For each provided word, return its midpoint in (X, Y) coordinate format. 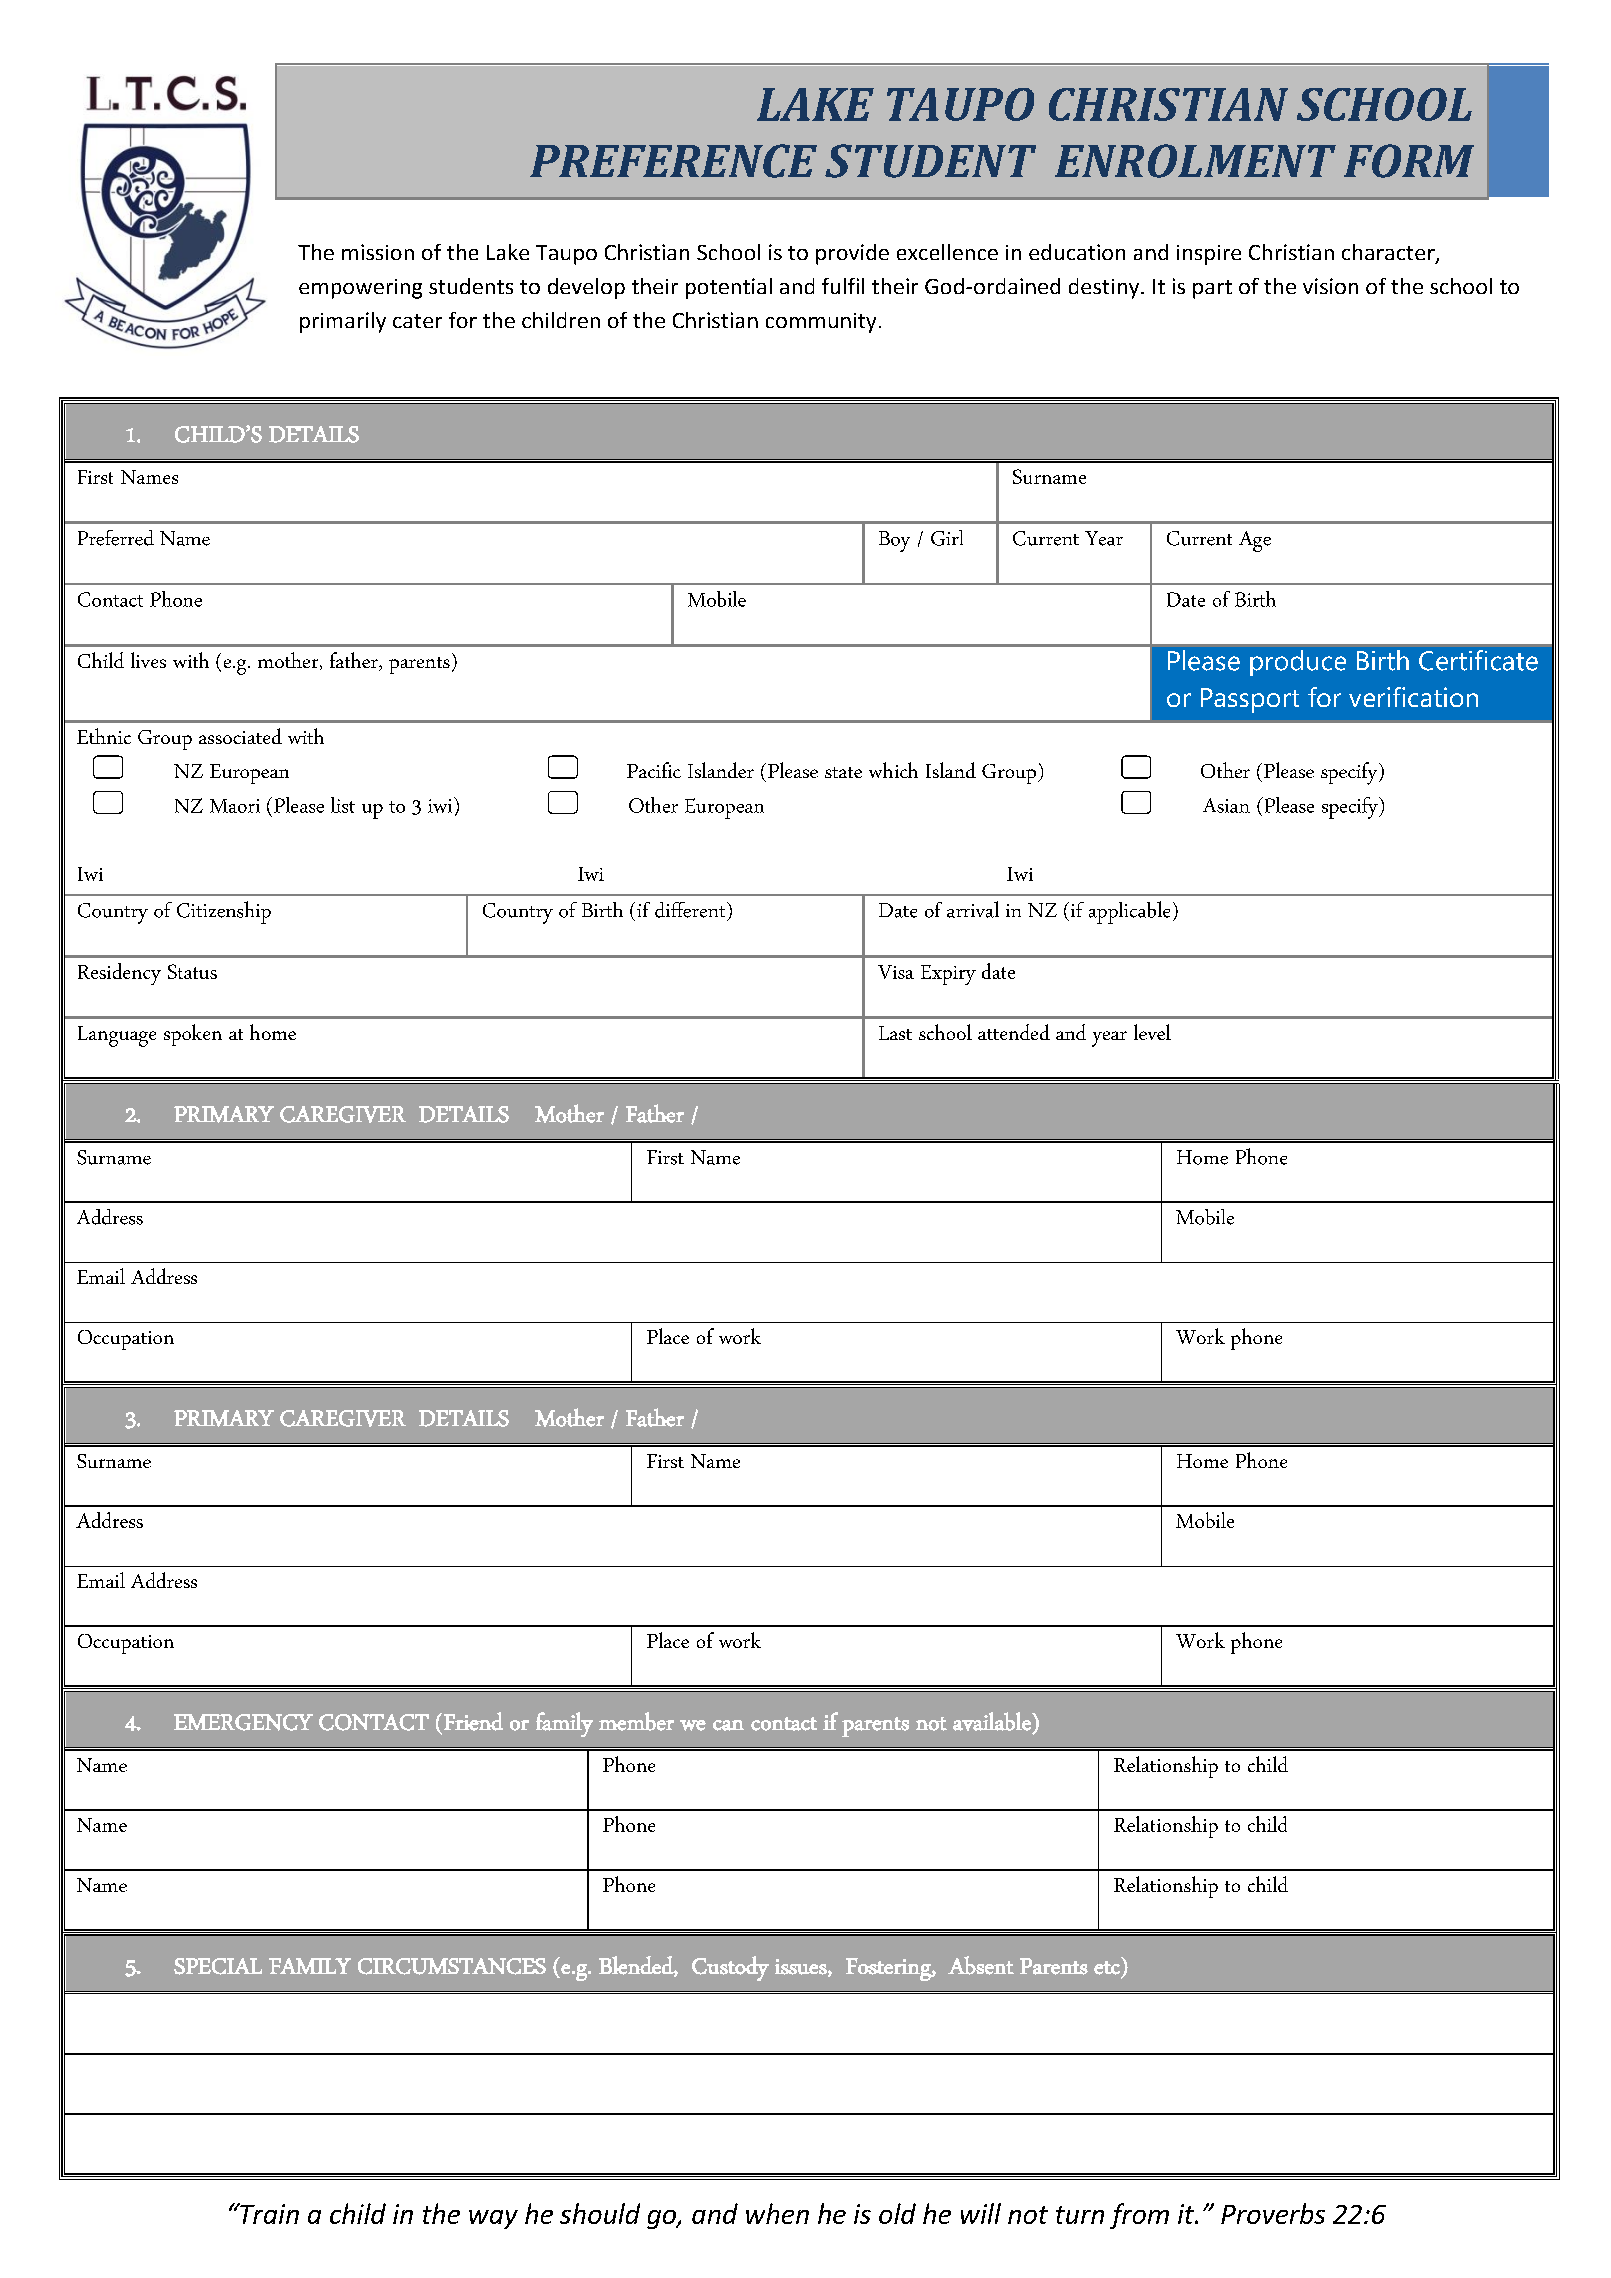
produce (1298, 663)
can (728, 1725)
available (993, 1721)
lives (148, 660)
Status (192, 971)
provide (852, 254)
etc (1107, 1968)
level (1152, 1032)
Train (268, 2213)
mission (378, 252)
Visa (896, 972)
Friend (473, 1721)
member (636, 1721)
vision (1330, 286)
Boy (894, 541)
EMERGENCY (243, 1722)
